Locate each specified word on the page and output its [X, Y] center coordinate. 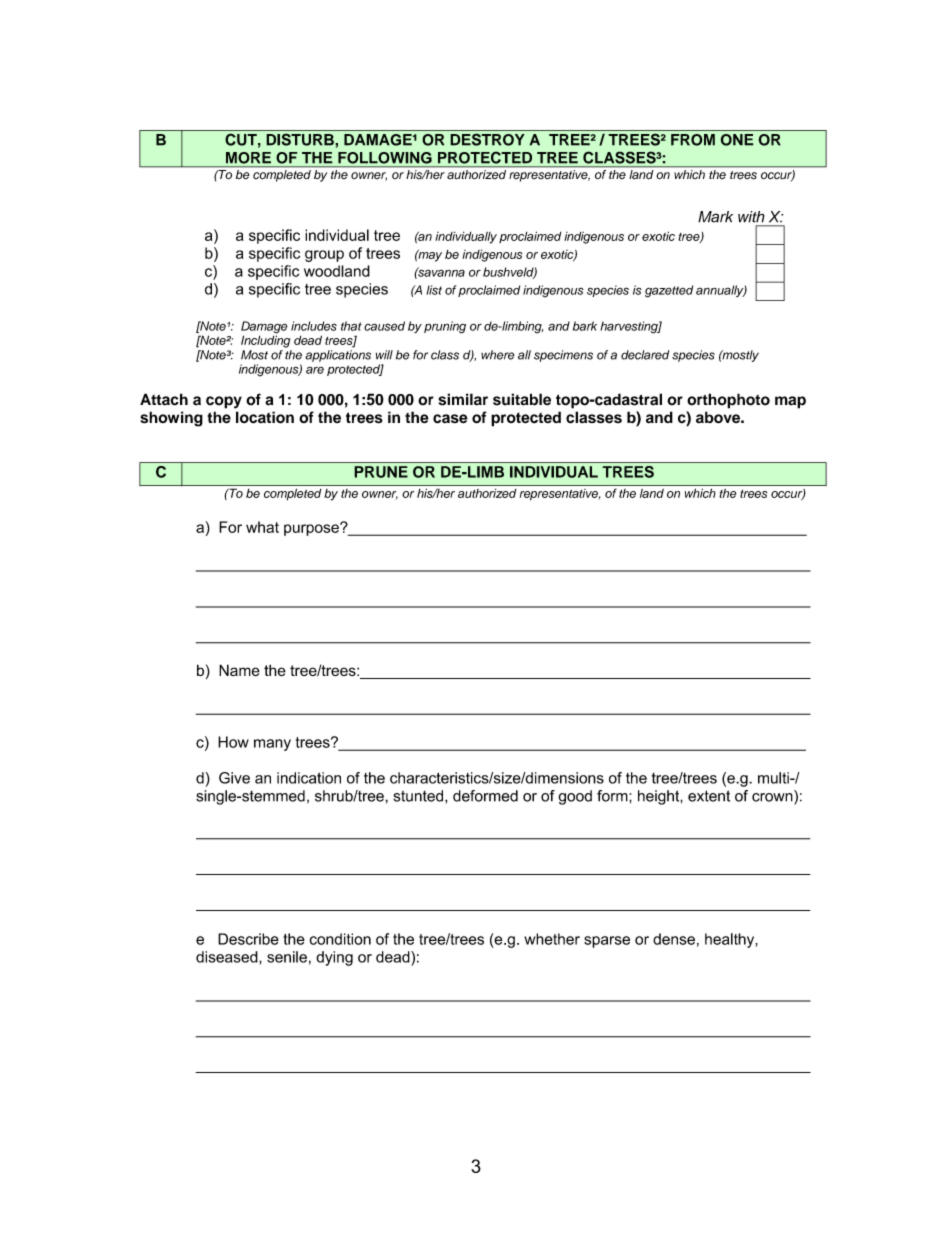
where [498, 355]
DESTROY [487, 139]
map [790, 402]
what [262, 527]
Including [265, 340]
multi [774, 778]
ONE [737, 140]
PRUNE [381, 472]
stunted [419, 796]
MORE [248, 158]
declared [645, 355]
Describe [248, 939]
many [272, 745]
